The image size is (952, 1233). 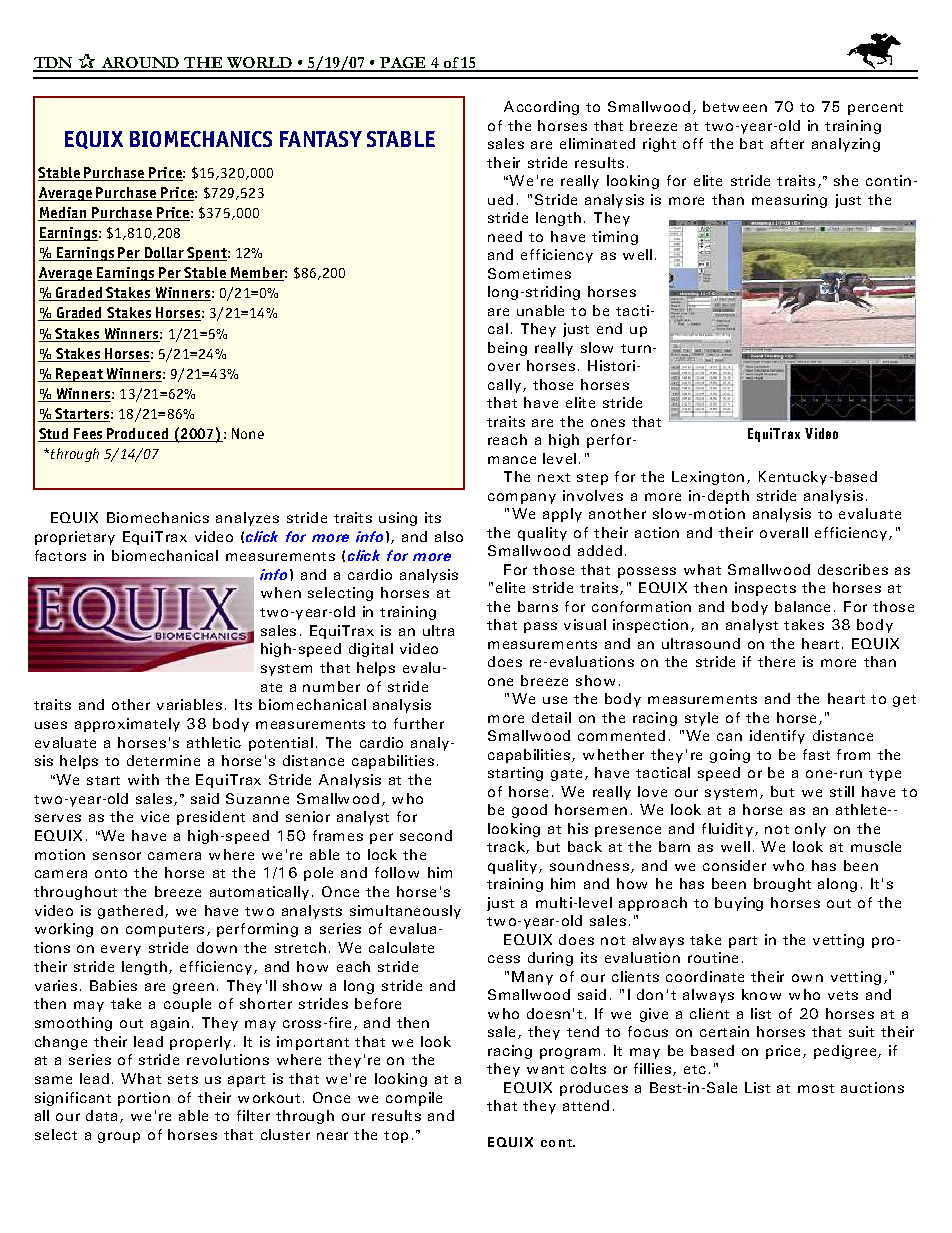 I want to click on AROUND, so click(x=140, y=64).
